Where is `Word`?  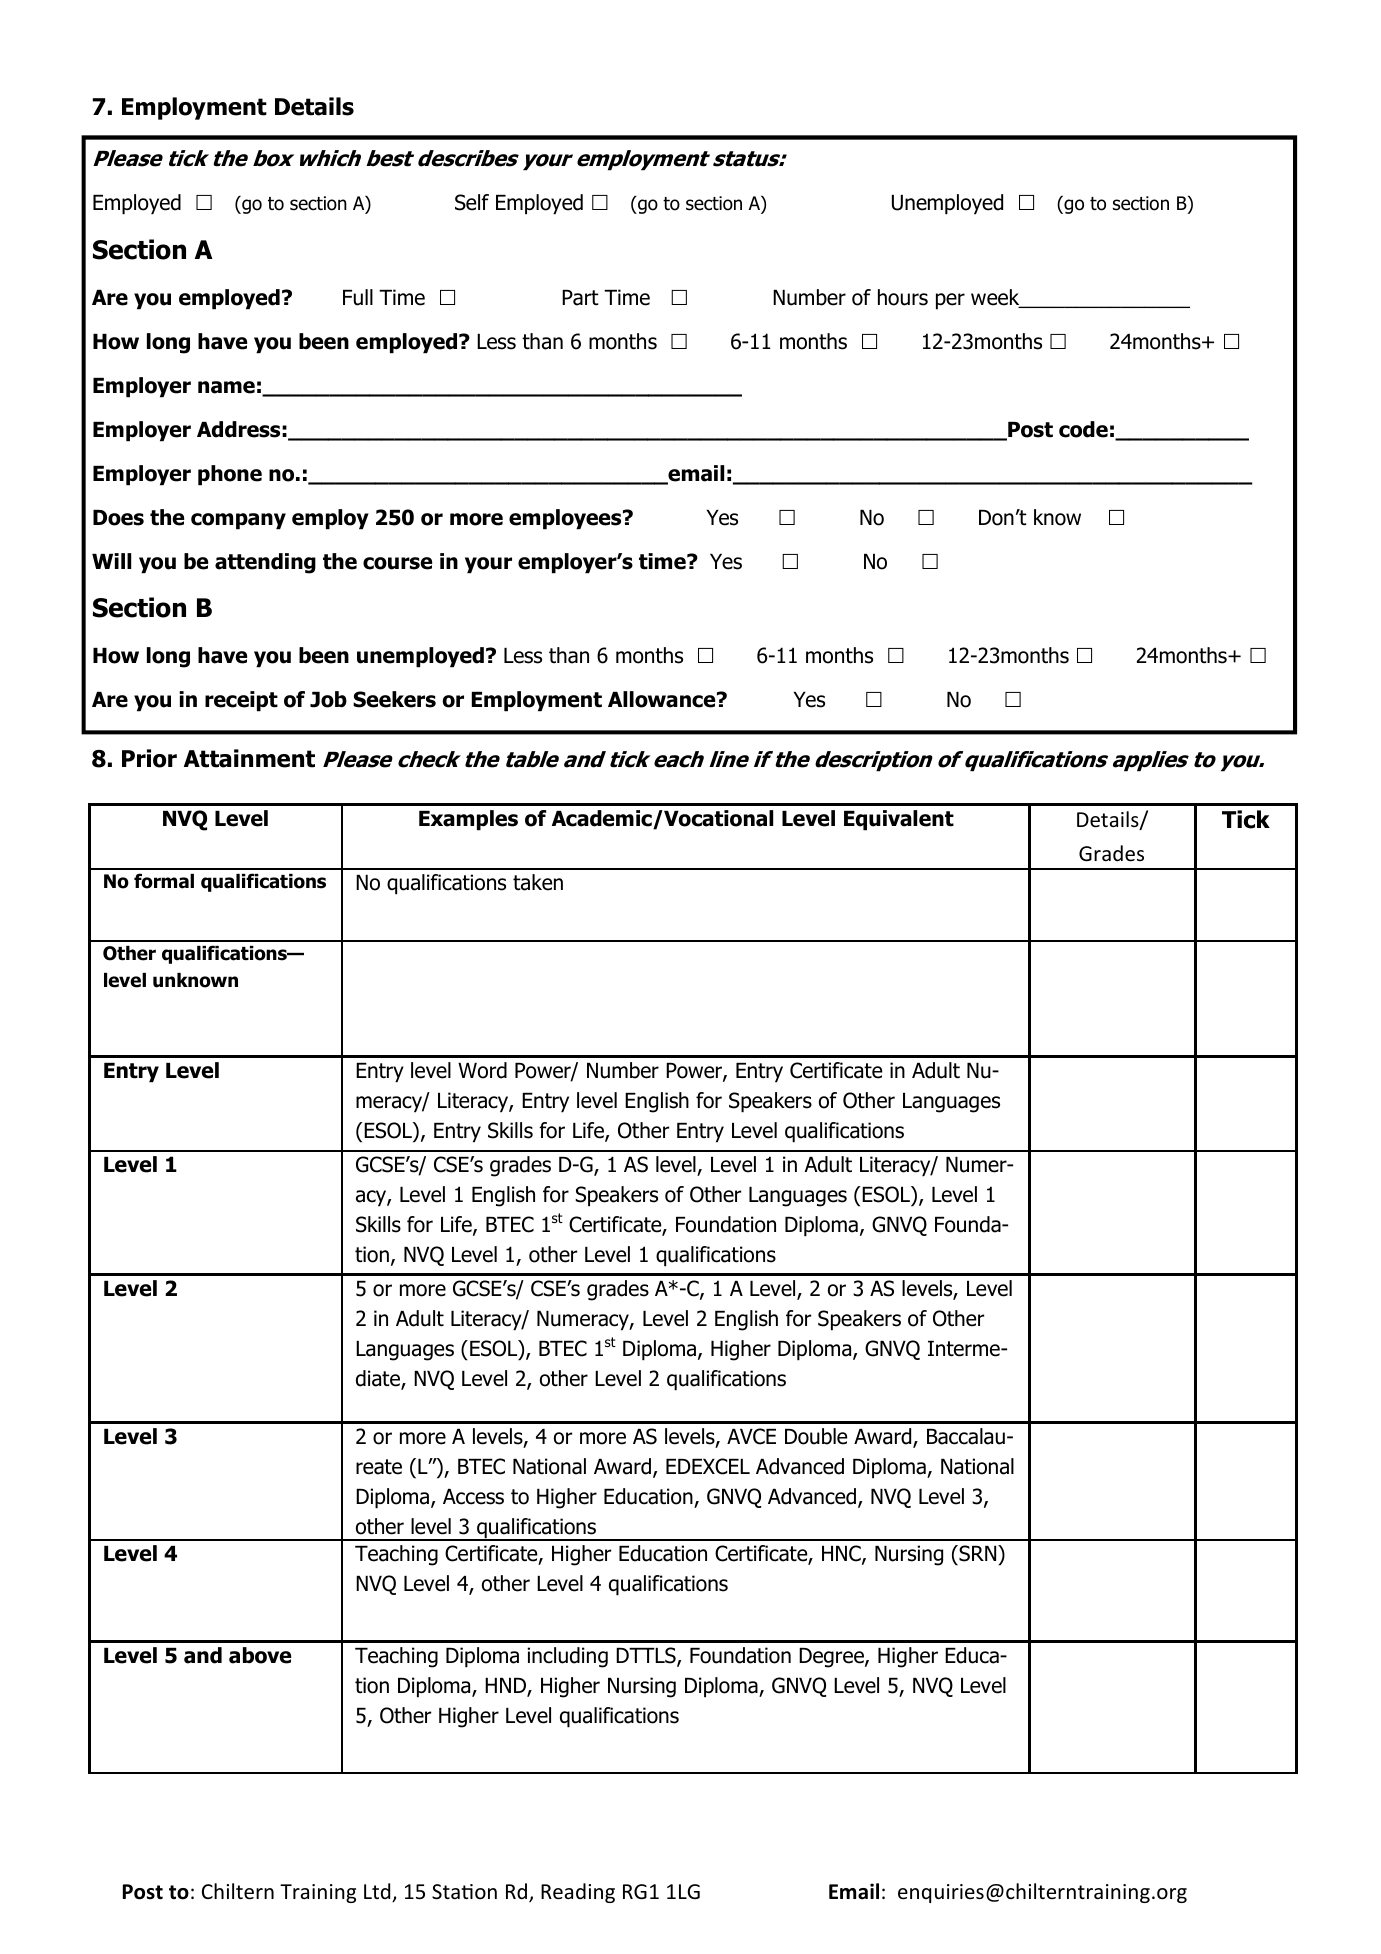
Word is located at coordinates (482, 1070).
